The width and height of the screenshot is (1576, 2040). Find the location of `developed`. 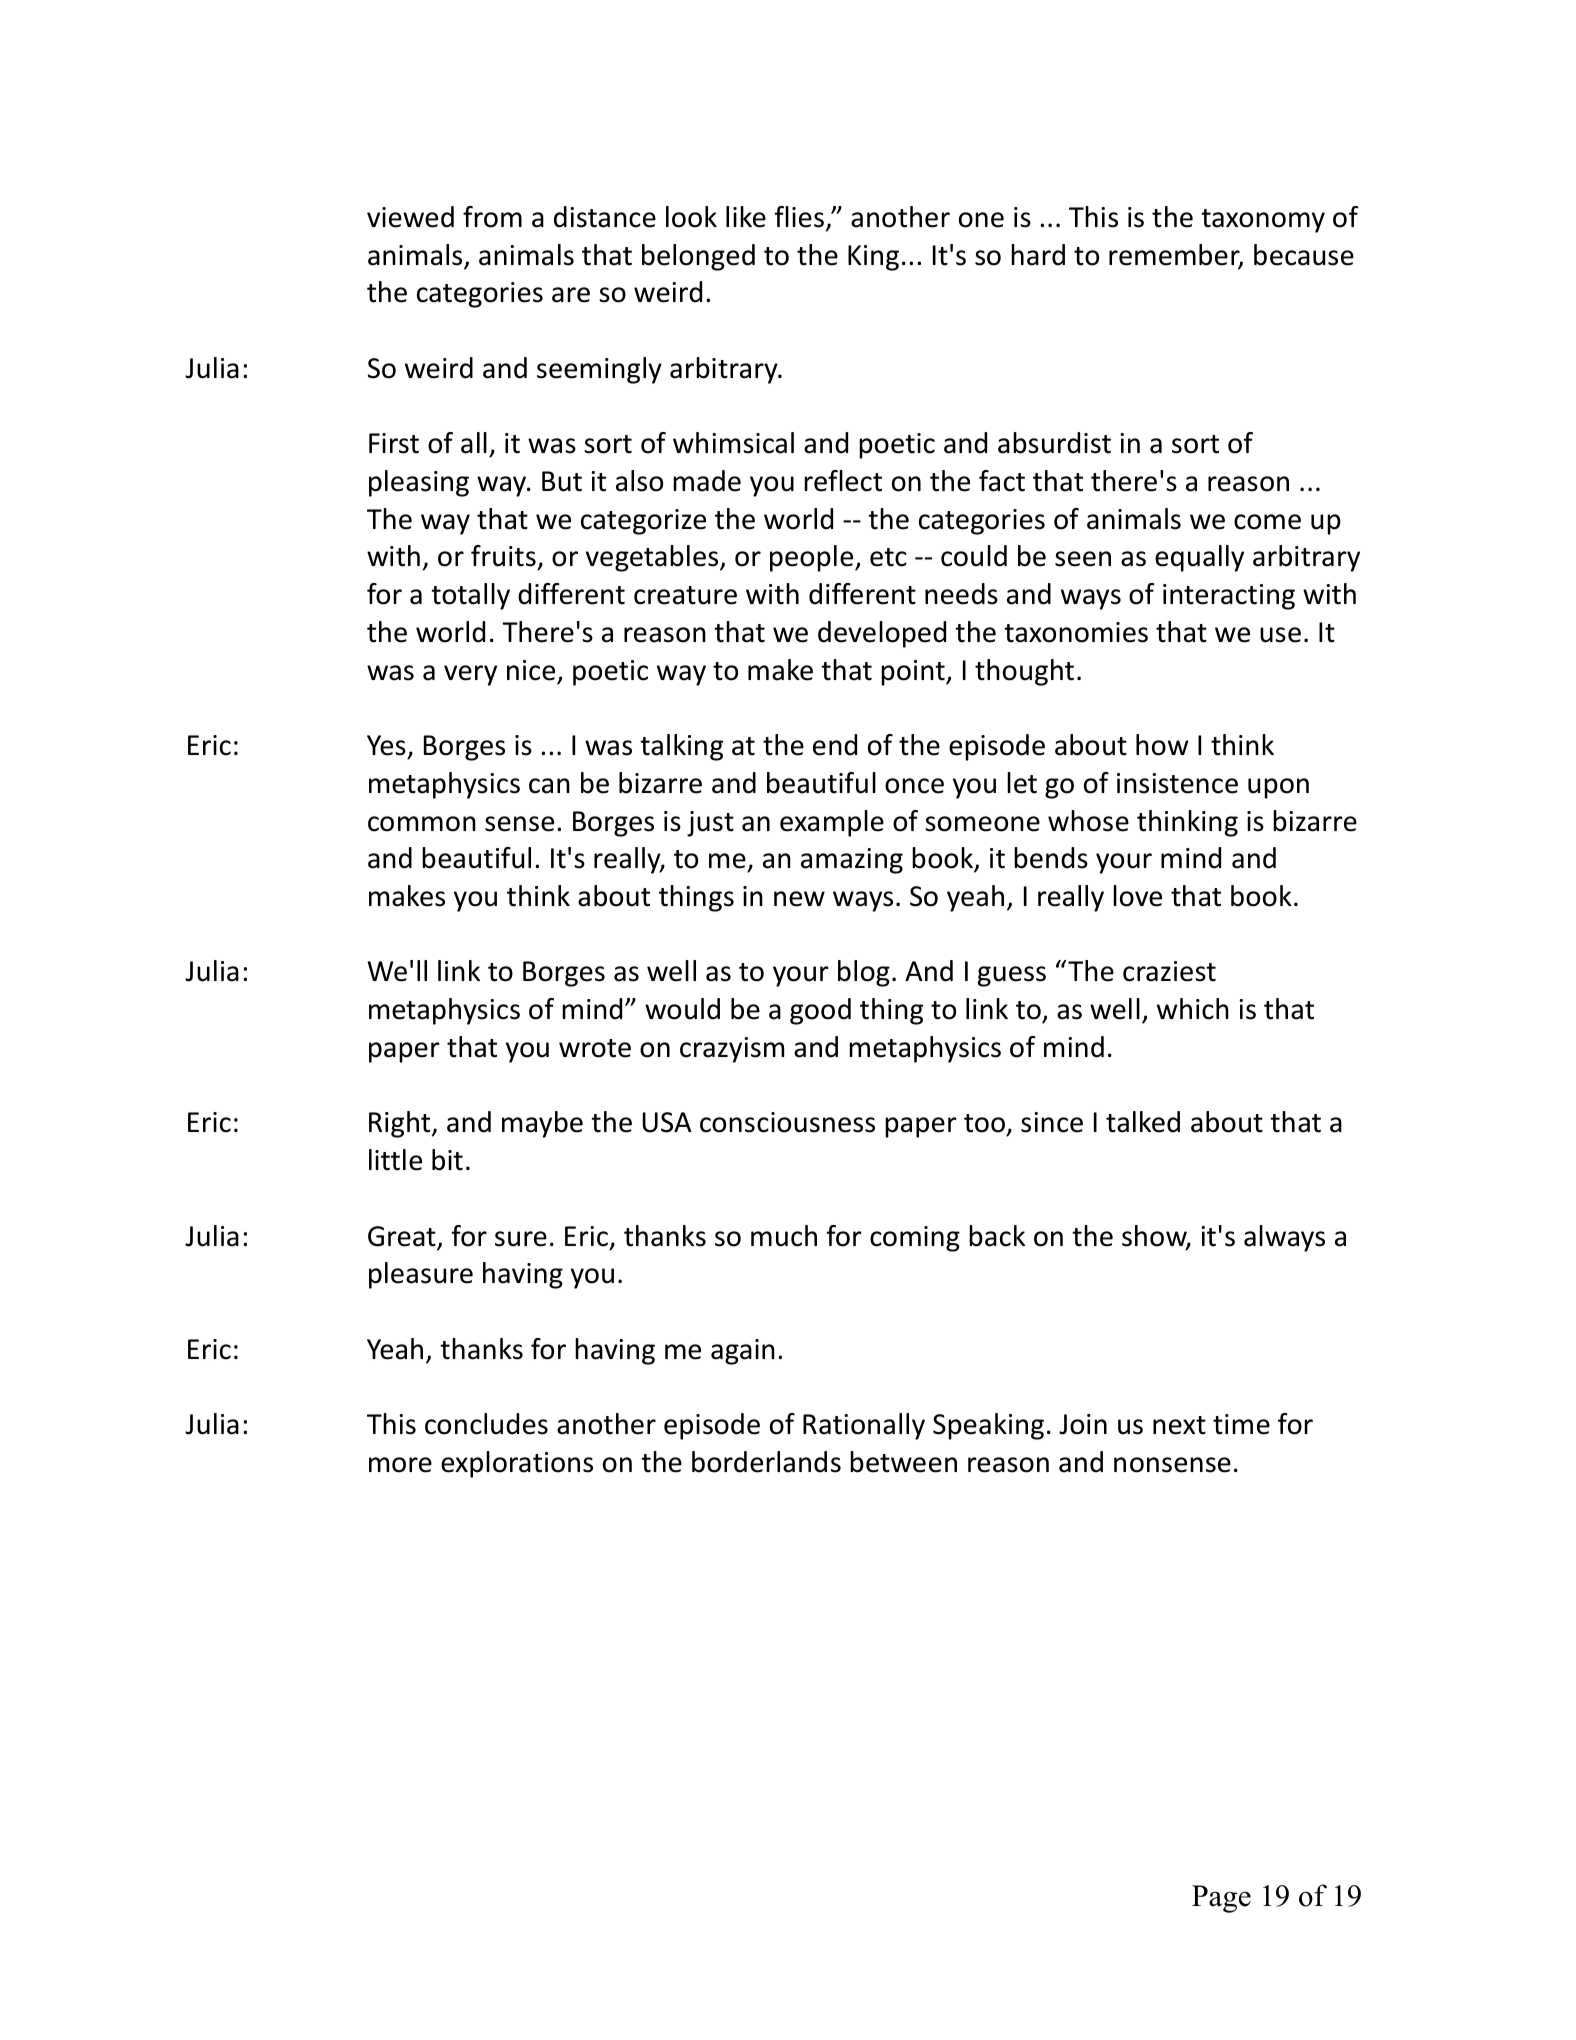

developed is located at coordinates (882, 634).
